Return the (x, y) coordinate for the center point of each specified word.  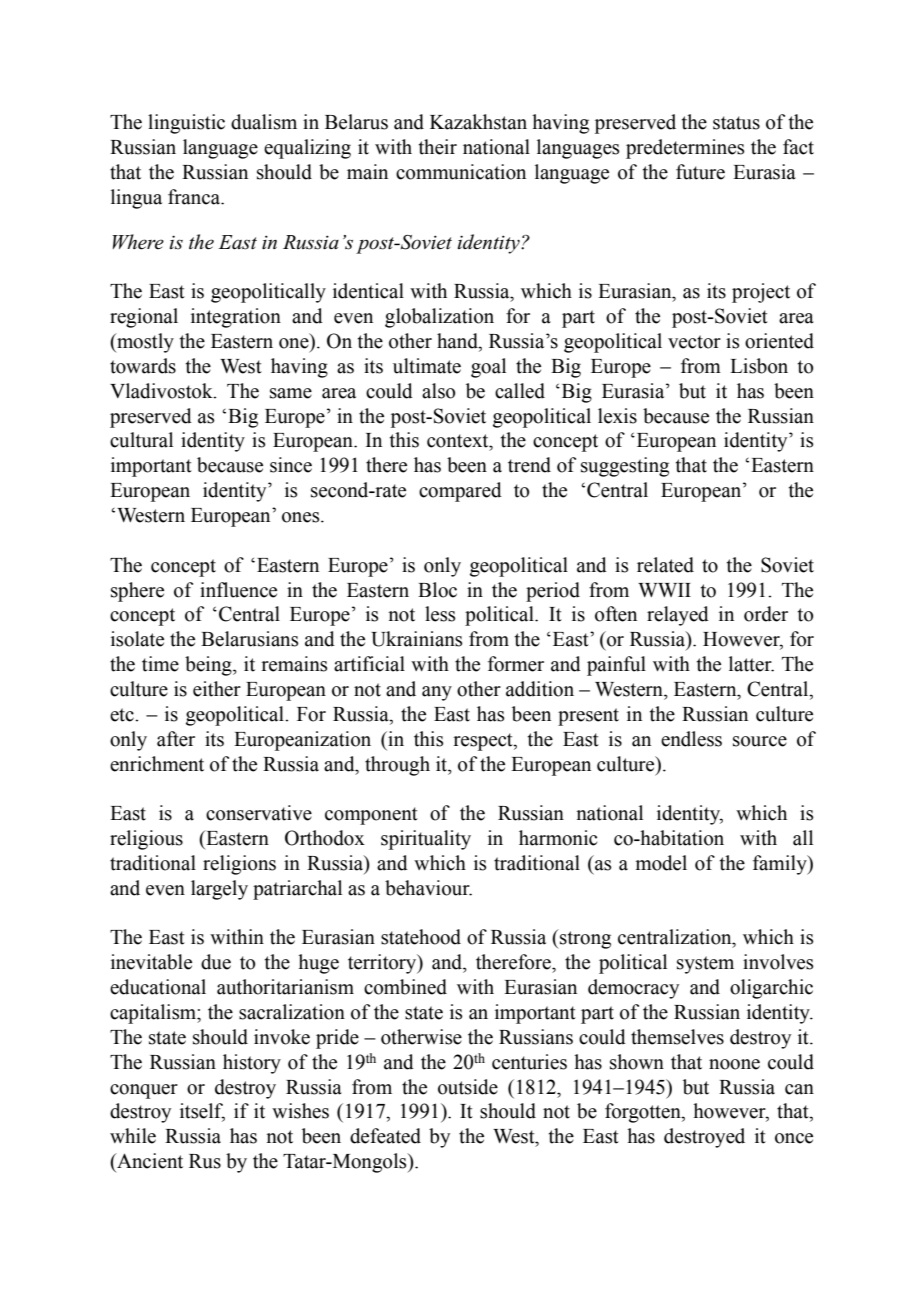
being (209, 666)
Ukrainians (416, 639)
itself (202, 1112)
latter (751, 664)
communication (461, 172)
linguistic (186, 124)
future (700, 172)
